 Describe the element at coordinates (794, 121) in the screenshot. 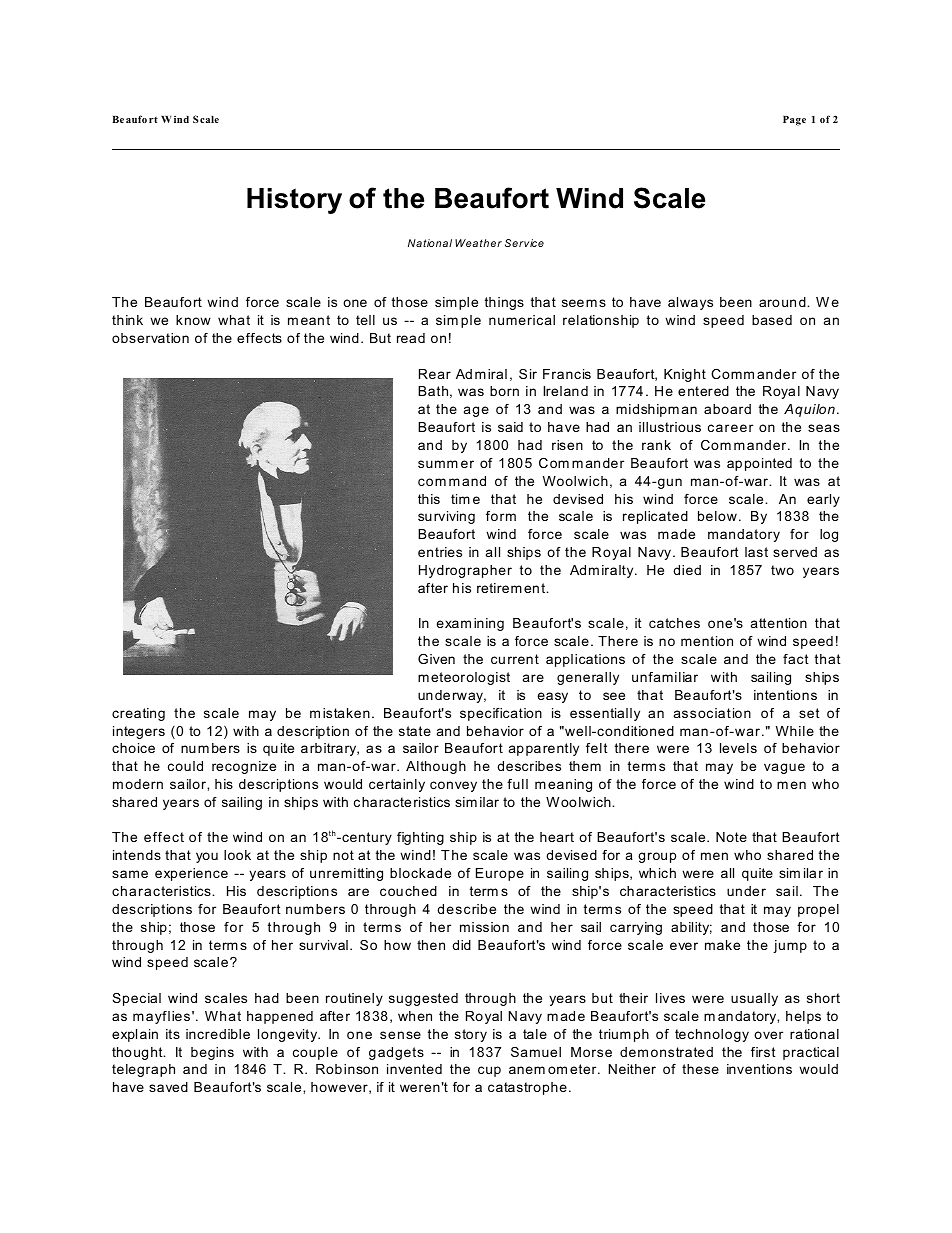

I see `Page` at that location.
